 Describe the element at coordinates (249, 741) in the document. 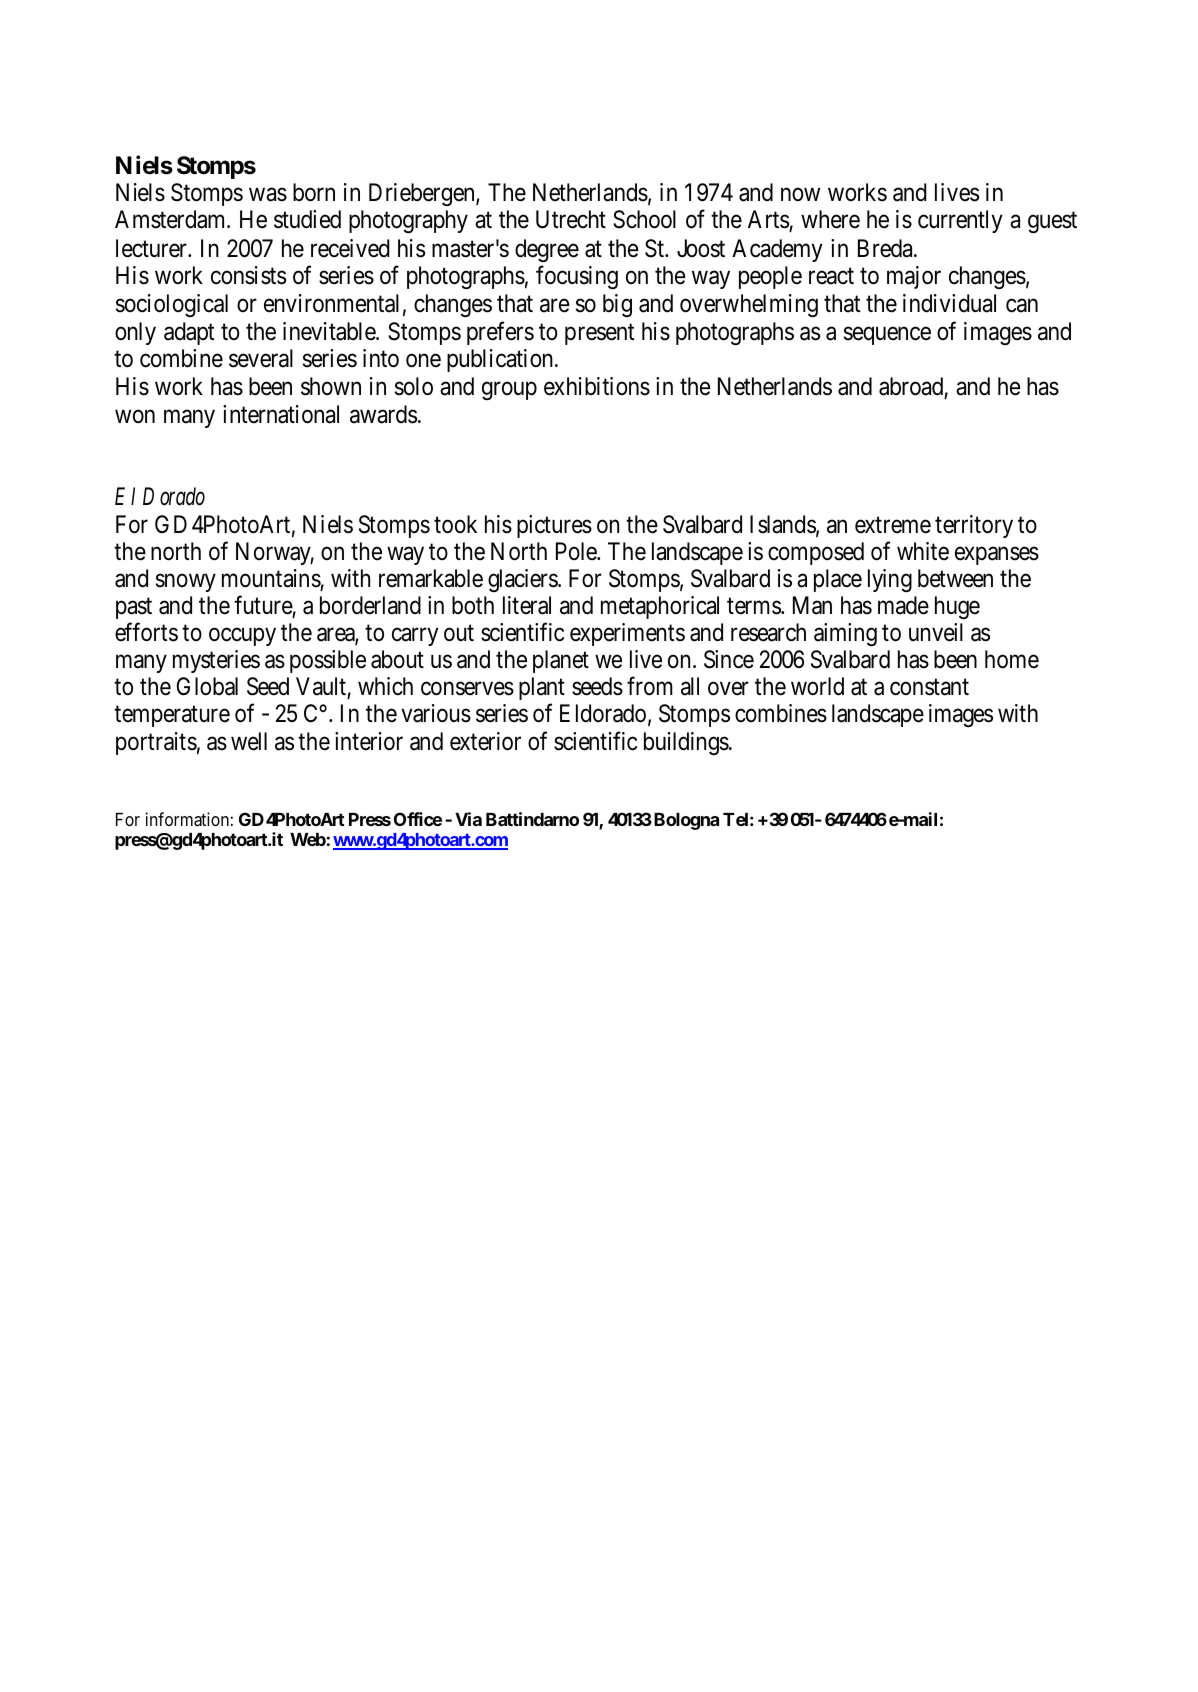

I see `well` at that location.
